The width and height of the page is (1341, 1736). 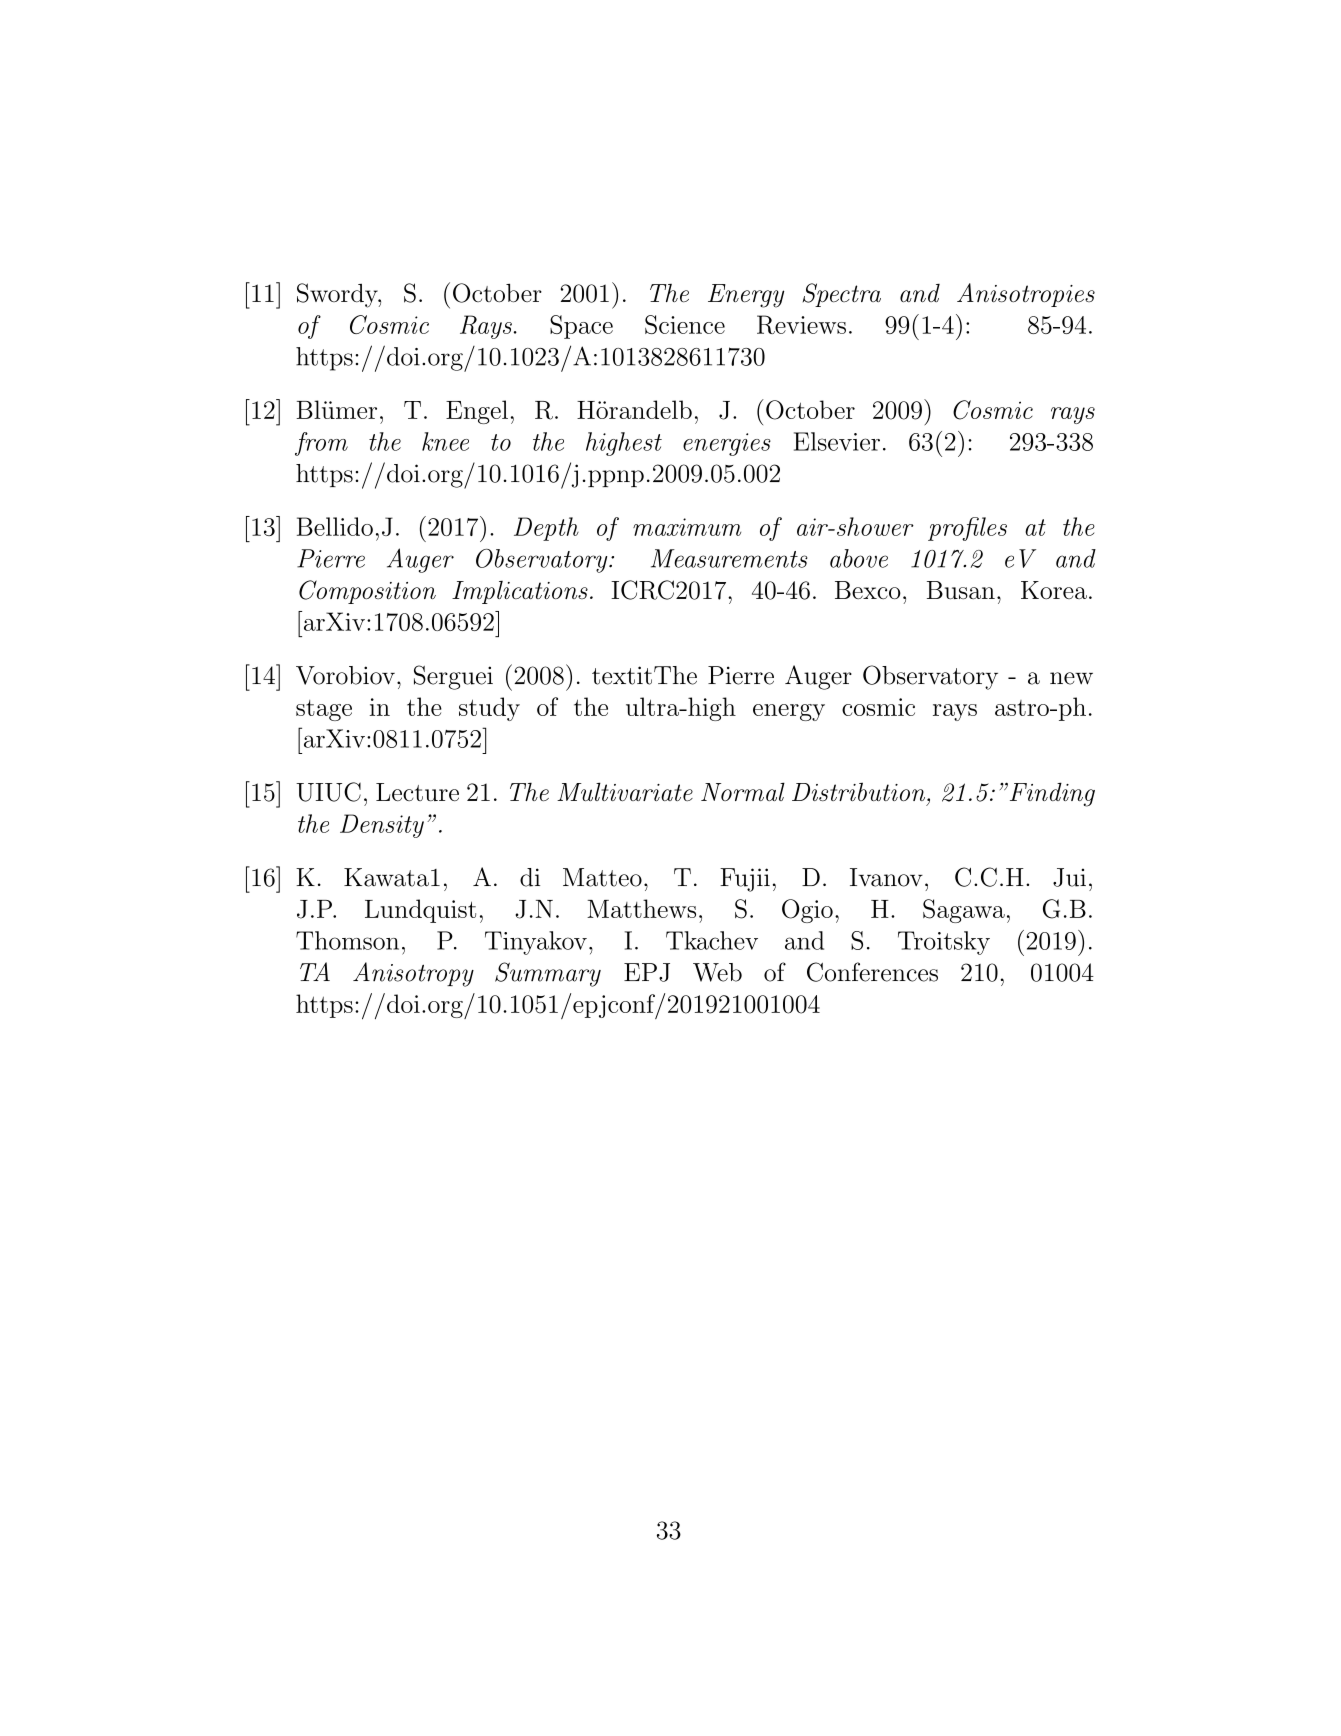 What do you see at coordinates (581, 327) in the page?
I see `Space` at bounding box center [581, 327].
